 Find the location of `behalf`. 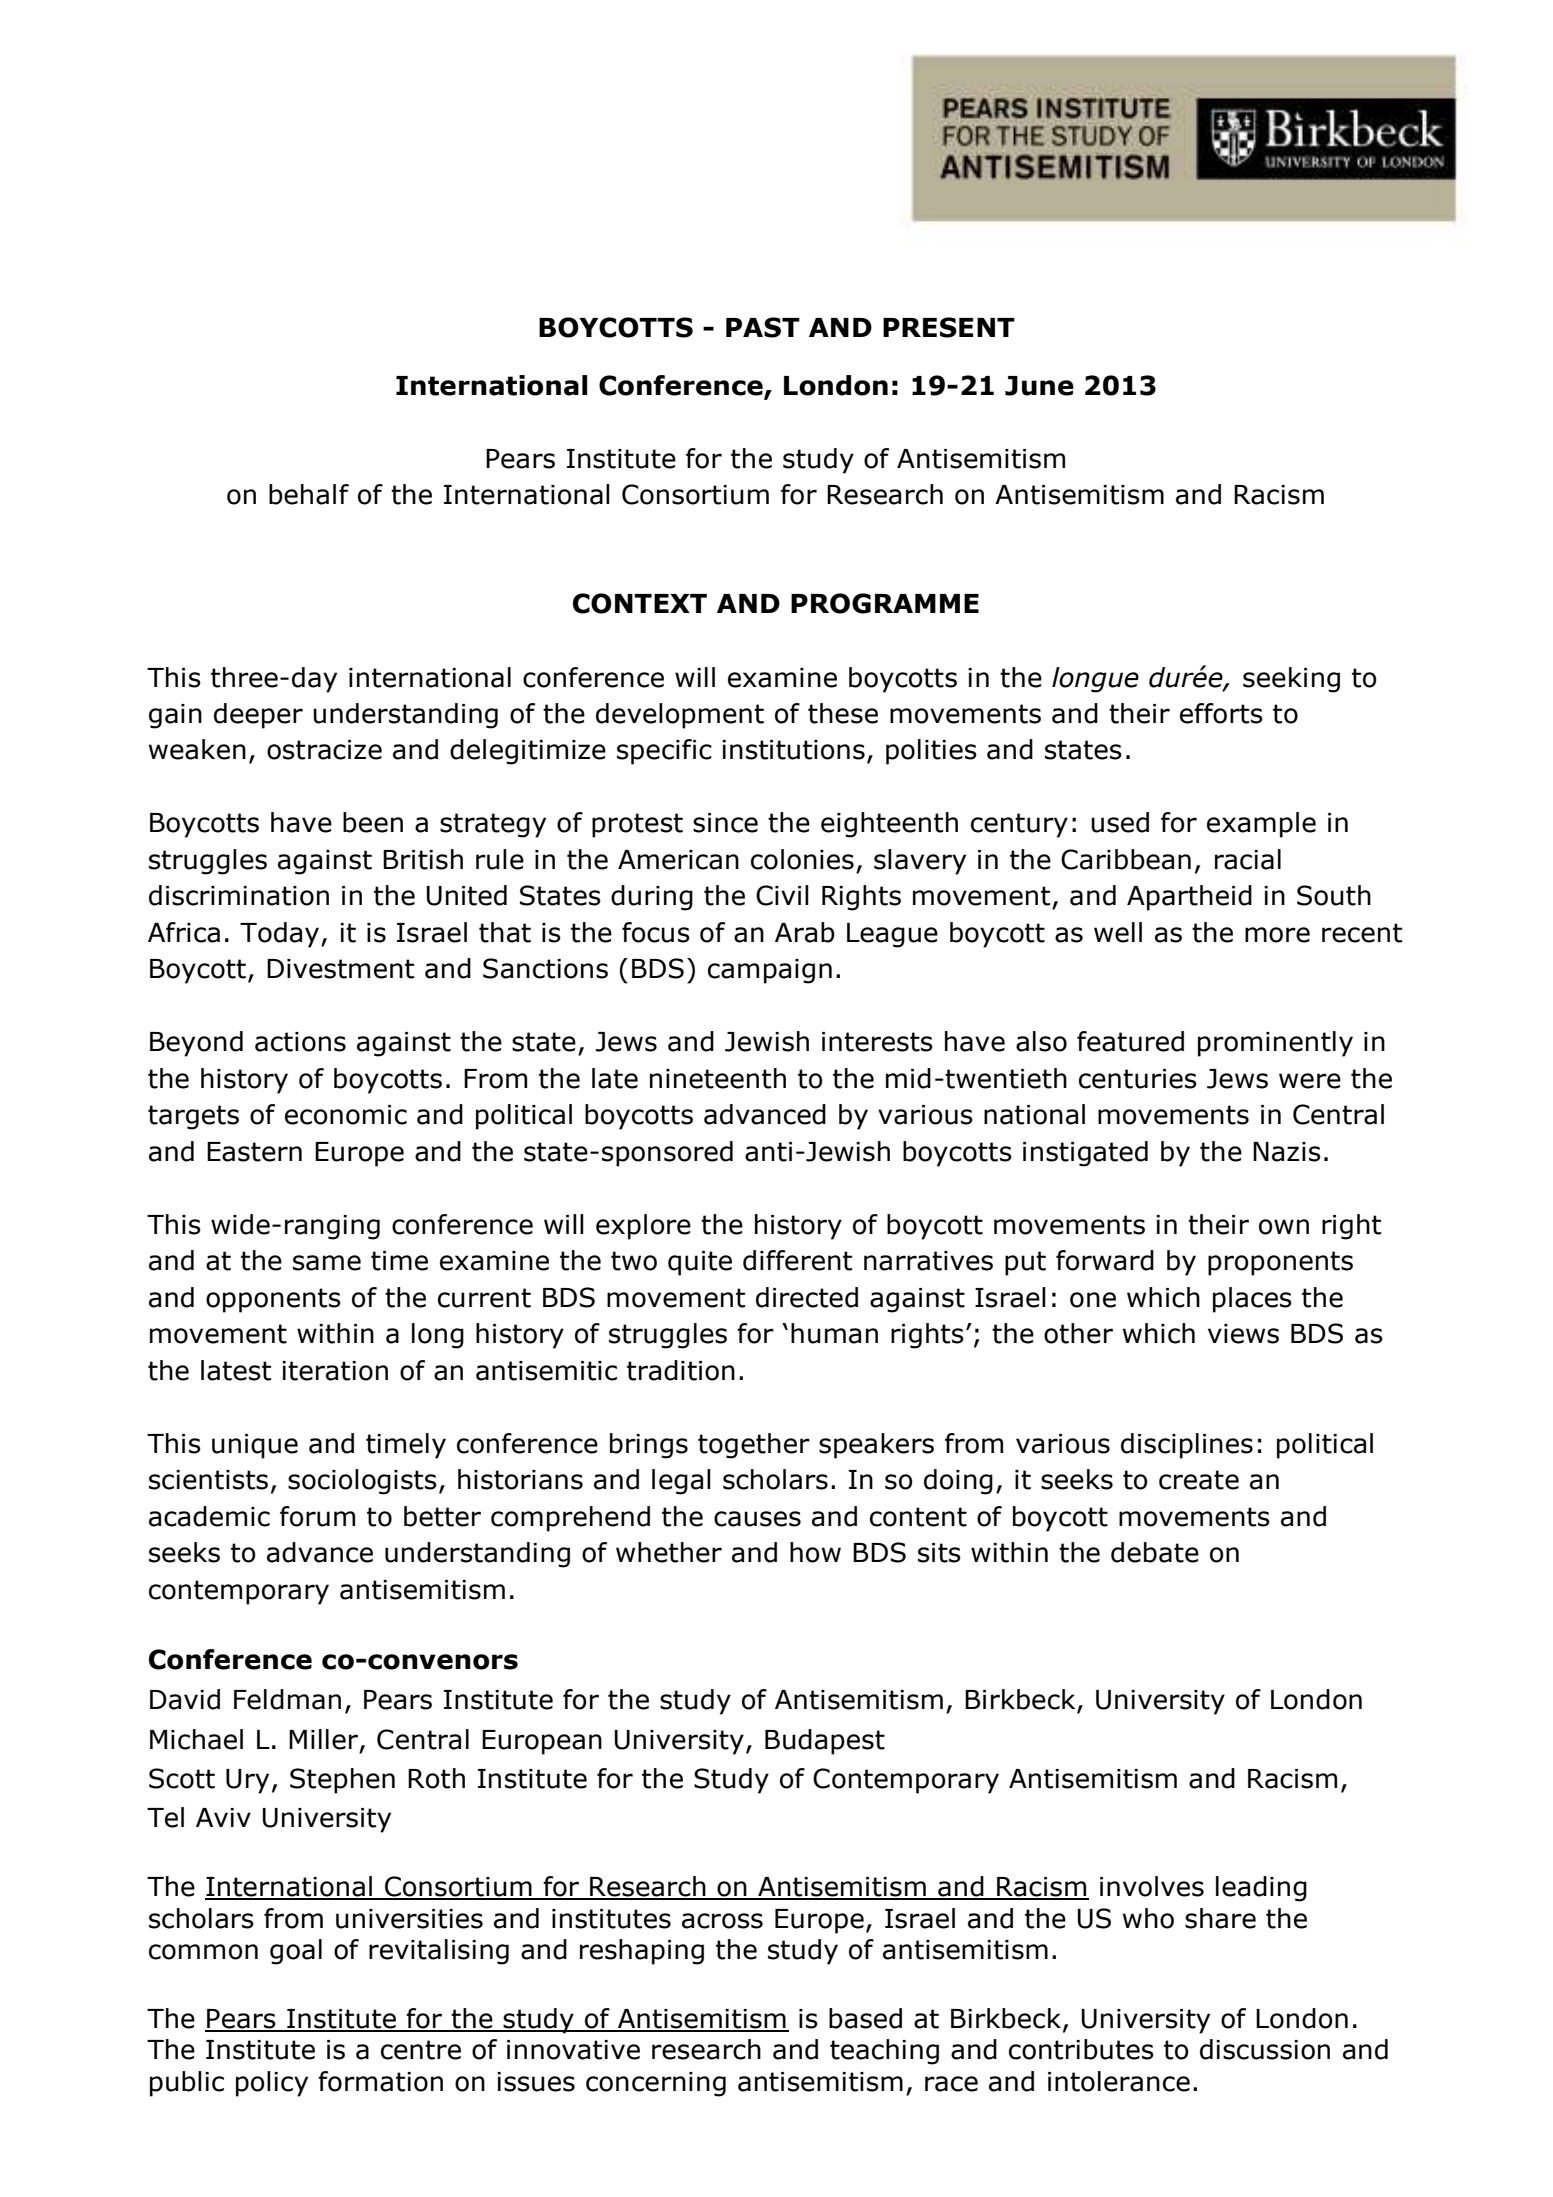

behalf is located at coordinates (309, 494).
